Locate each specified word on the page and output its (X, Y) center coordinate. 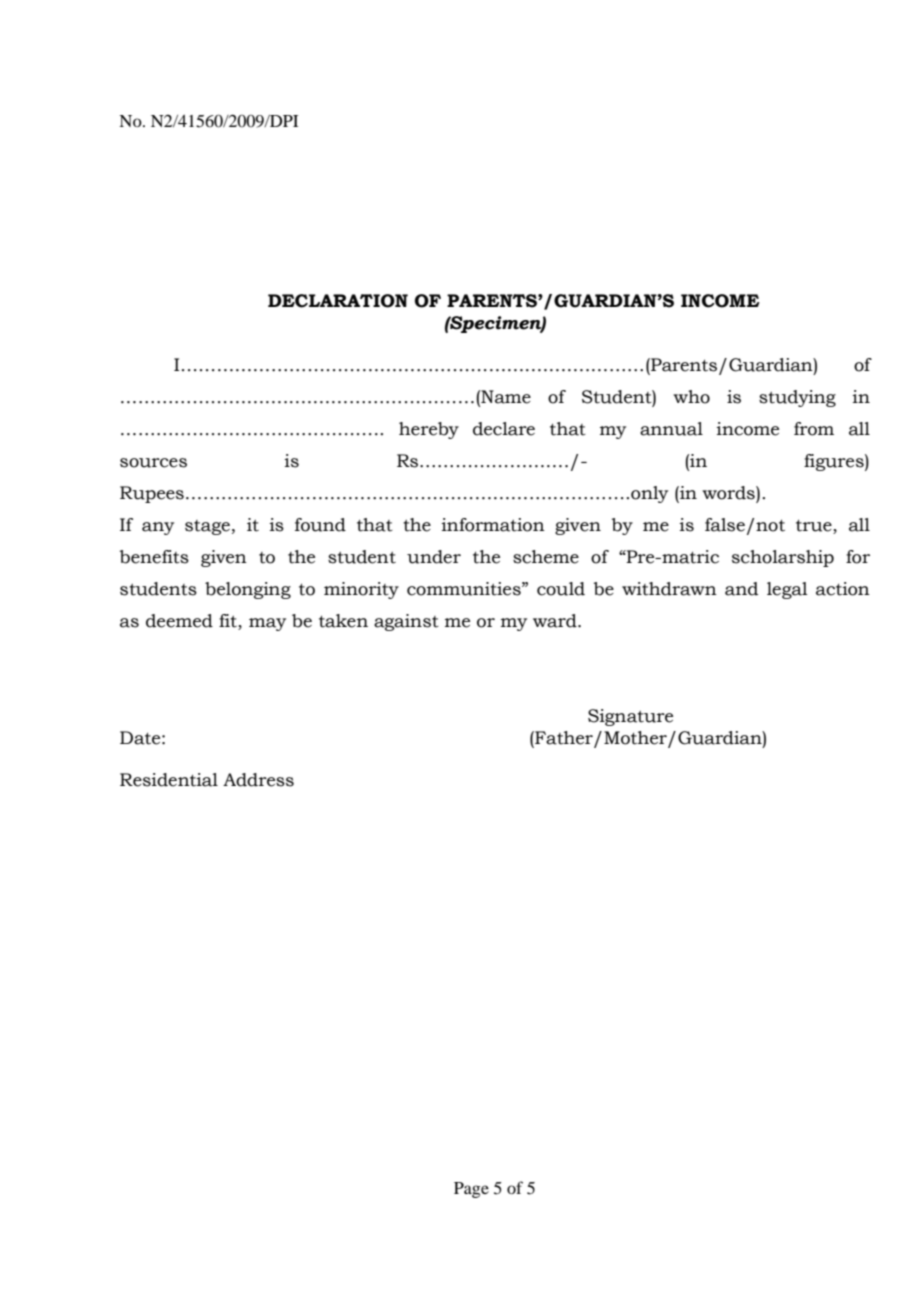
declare (504, 429)
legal (787, 590)
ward (556, 621)
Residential (169, 780)
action (843, 589)
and (741, 589)
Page (471, 1190)
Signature (630, 717)
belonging (248, 590)
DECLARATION (338, 301)
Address (258, 780)
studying (797, 398)
